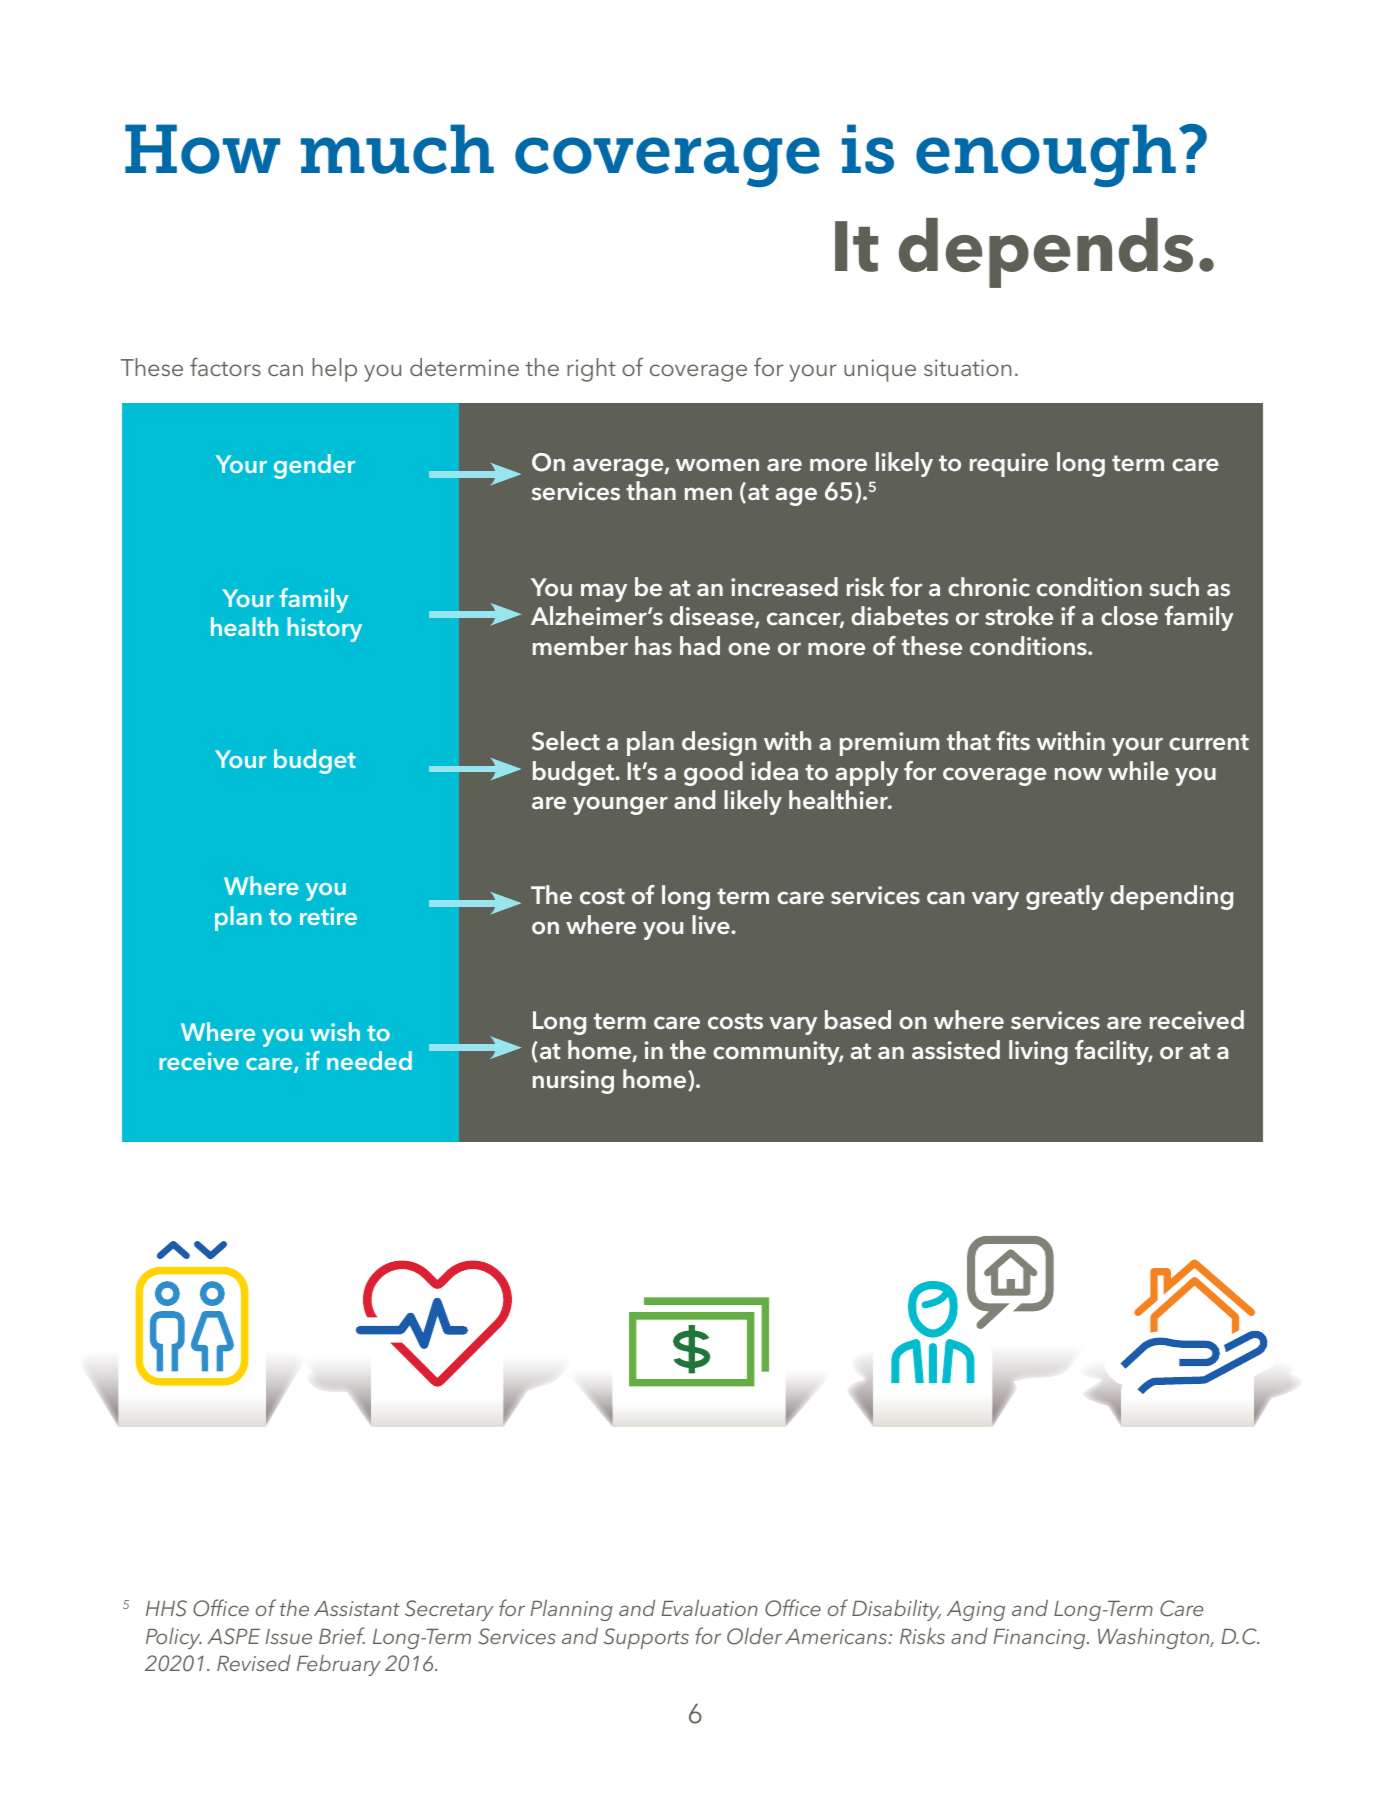  Describe the element at coordinates (709, 1607) in the document. I see `Evaluation` at that location.
